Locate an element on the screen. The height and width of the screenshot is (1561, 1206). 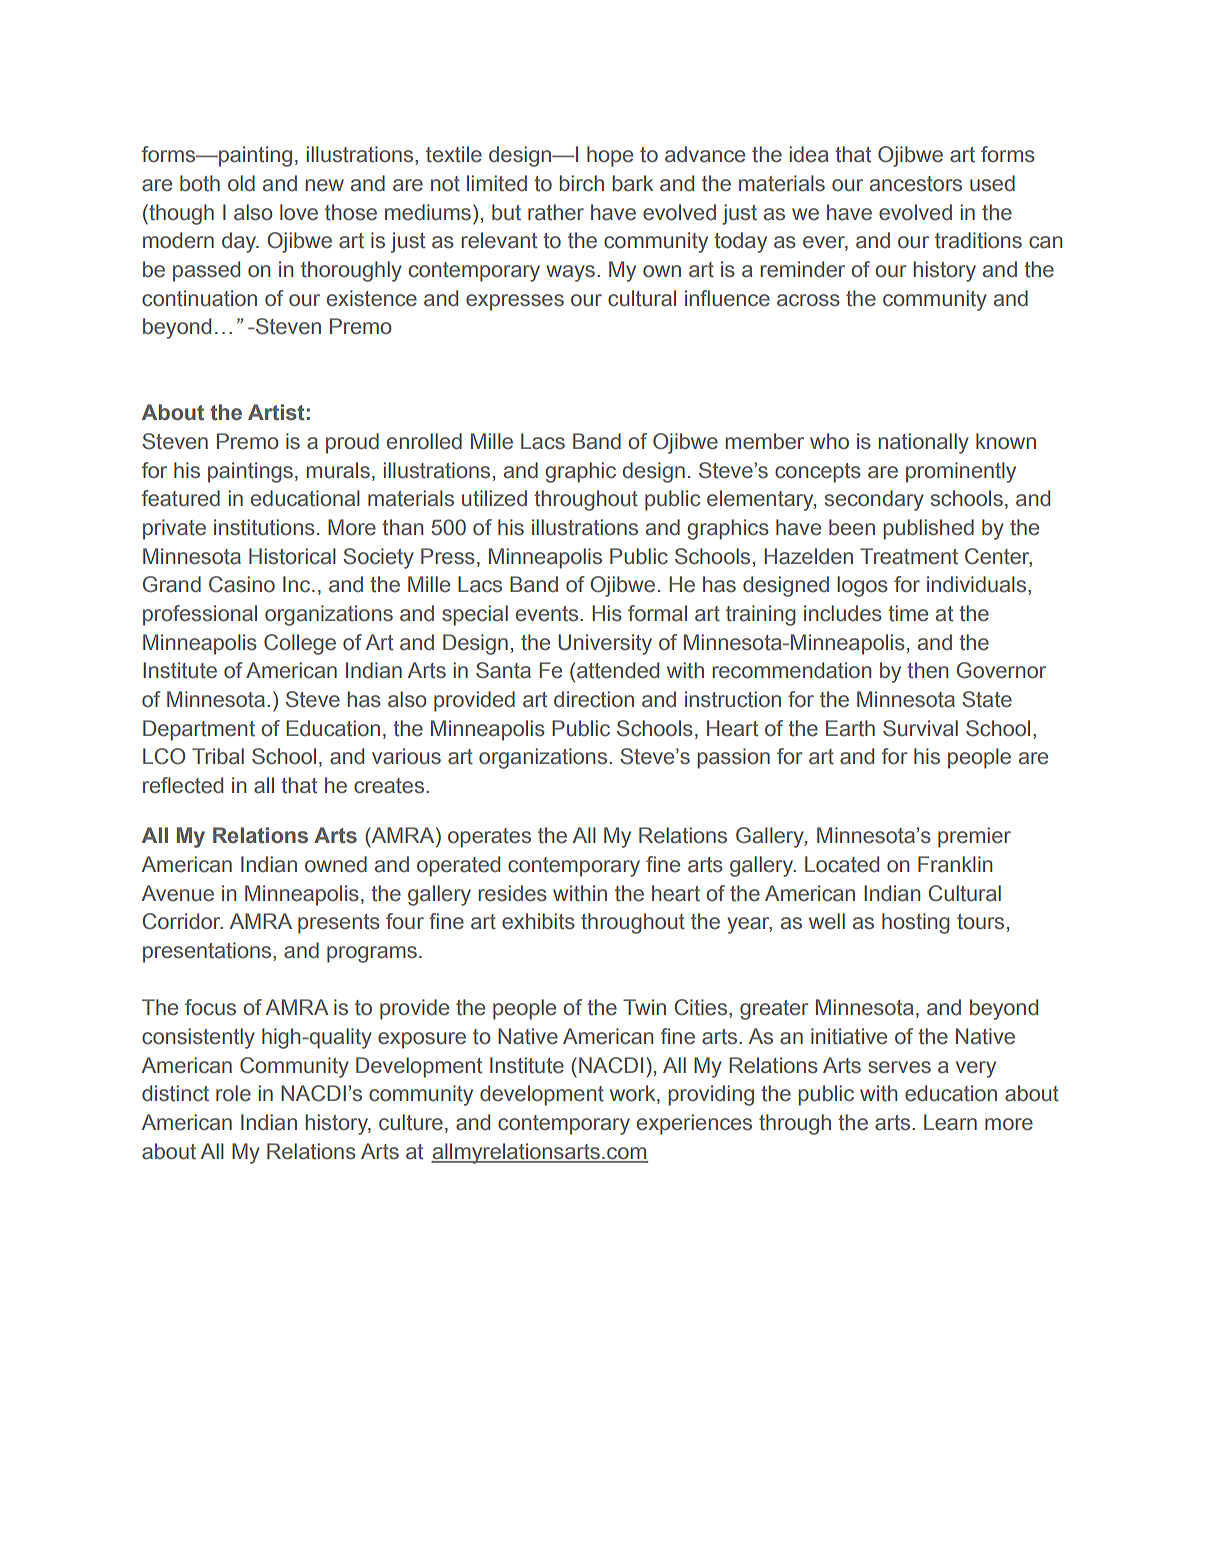
old is located at coordinates (241, 183).
